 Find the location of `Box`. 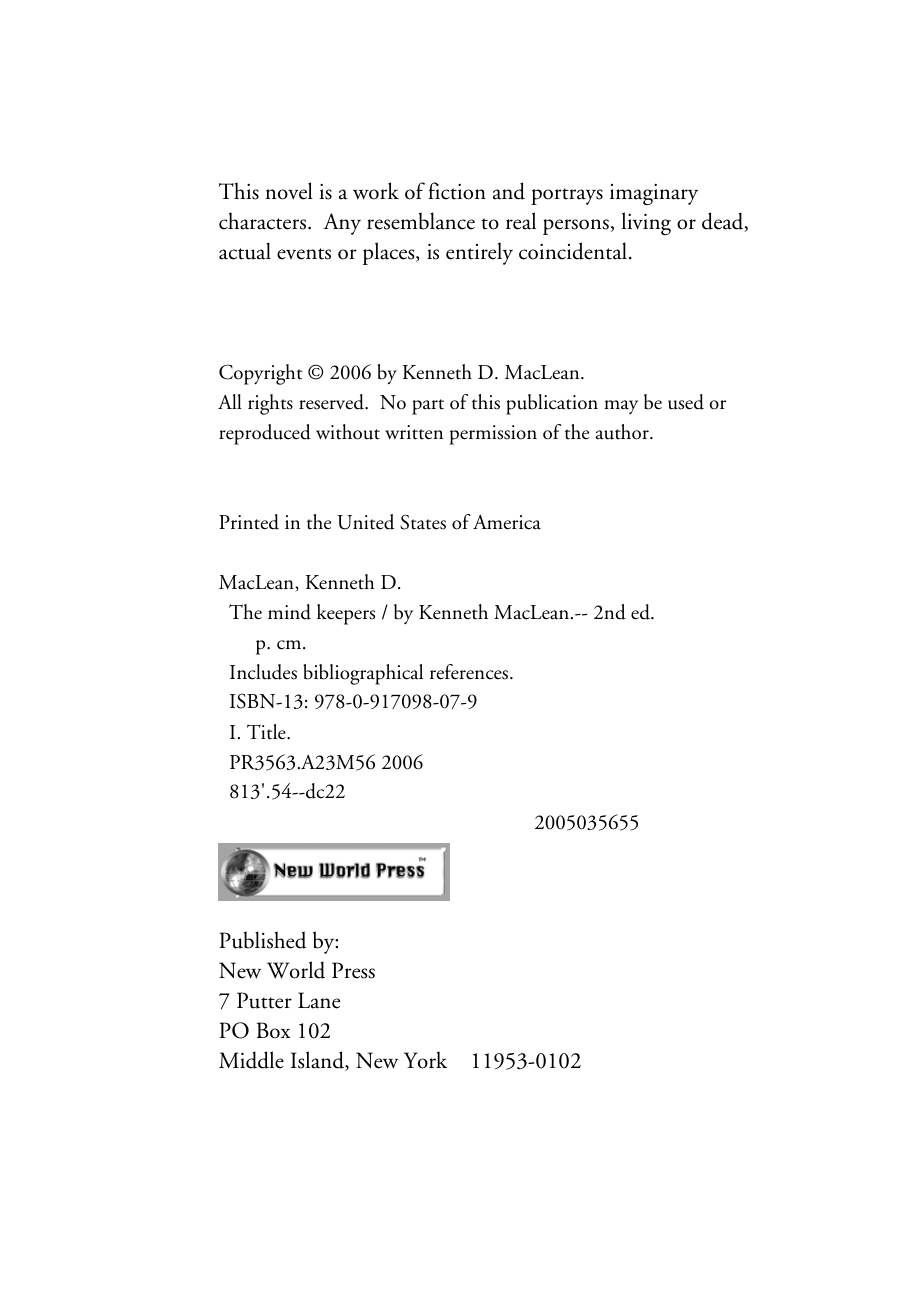

Box is located at coordinates (273, 1030).
